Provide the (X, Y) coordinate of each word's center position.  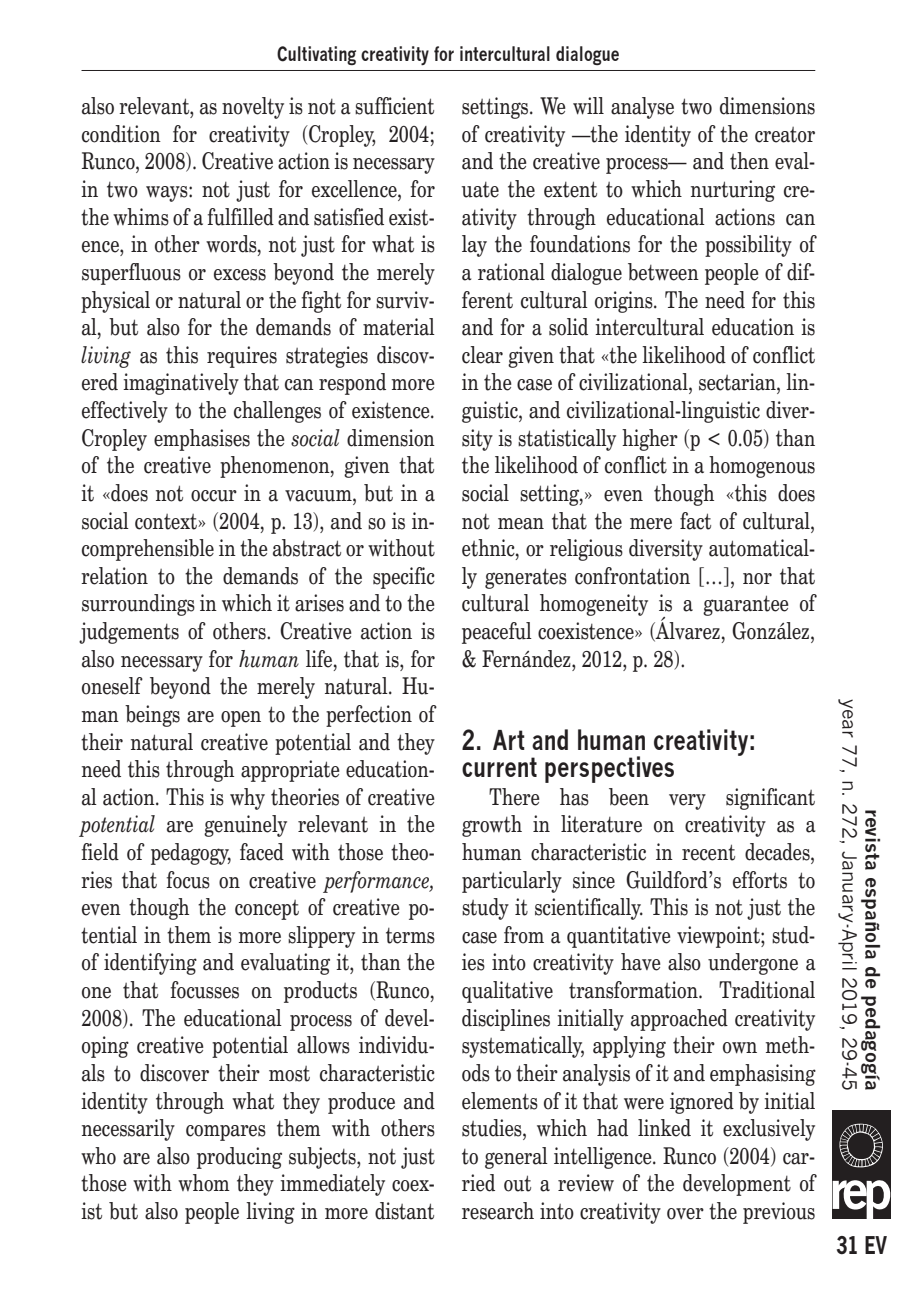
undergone (753, 964)
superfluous (131, 274)
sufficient (394, 106)
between (663, 272)
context (167, 522)
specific (404, 578)
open (241, 719)
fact (695, 521)
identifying (150, 964)
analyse (642, 108)
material (399, 327)
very (687, 802)
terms (410, 936)
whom (204, 1183)
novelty (253, 108)
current (499, 767)
